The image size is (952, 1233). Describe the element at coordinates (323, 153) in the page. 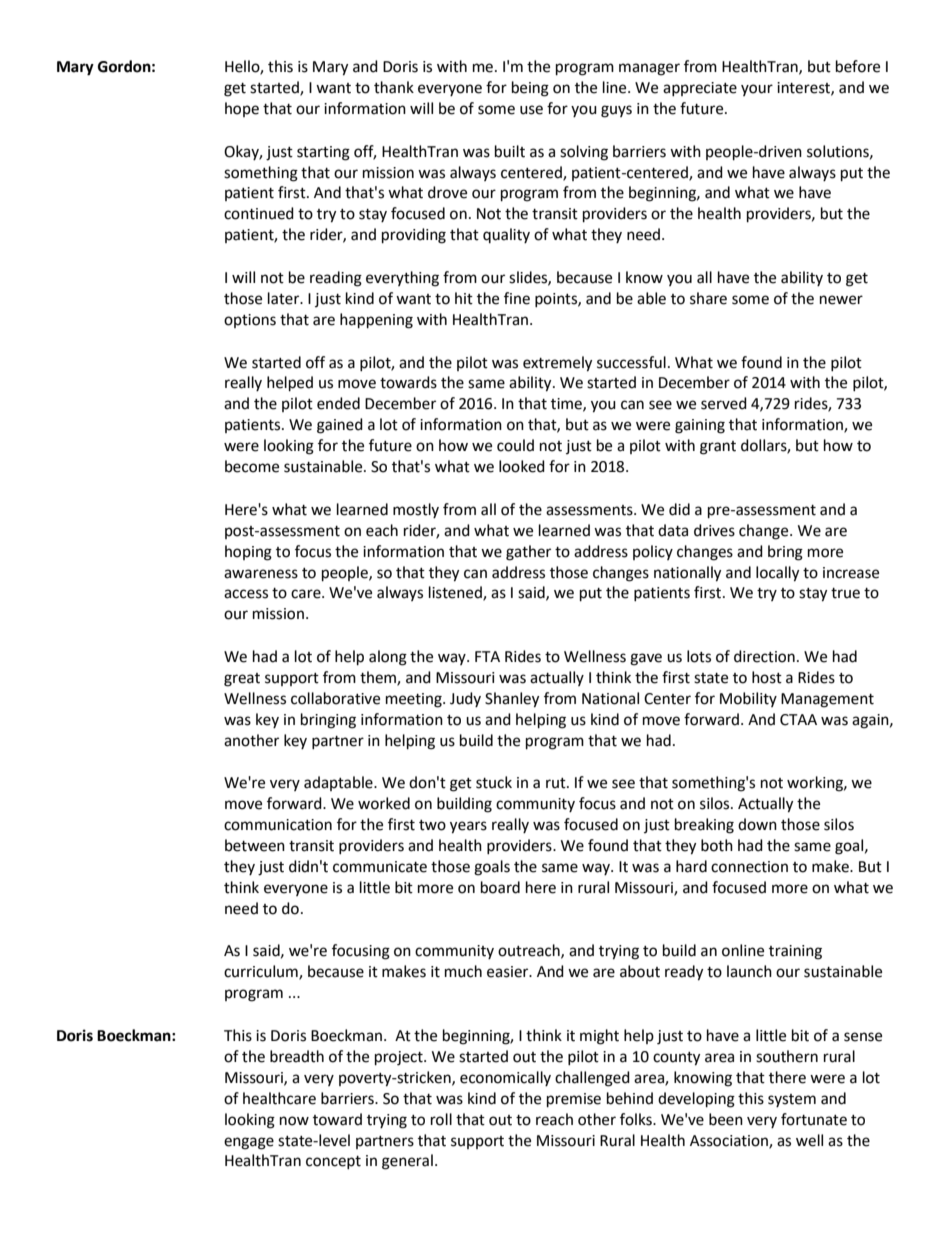

I see `starting` at that location.
